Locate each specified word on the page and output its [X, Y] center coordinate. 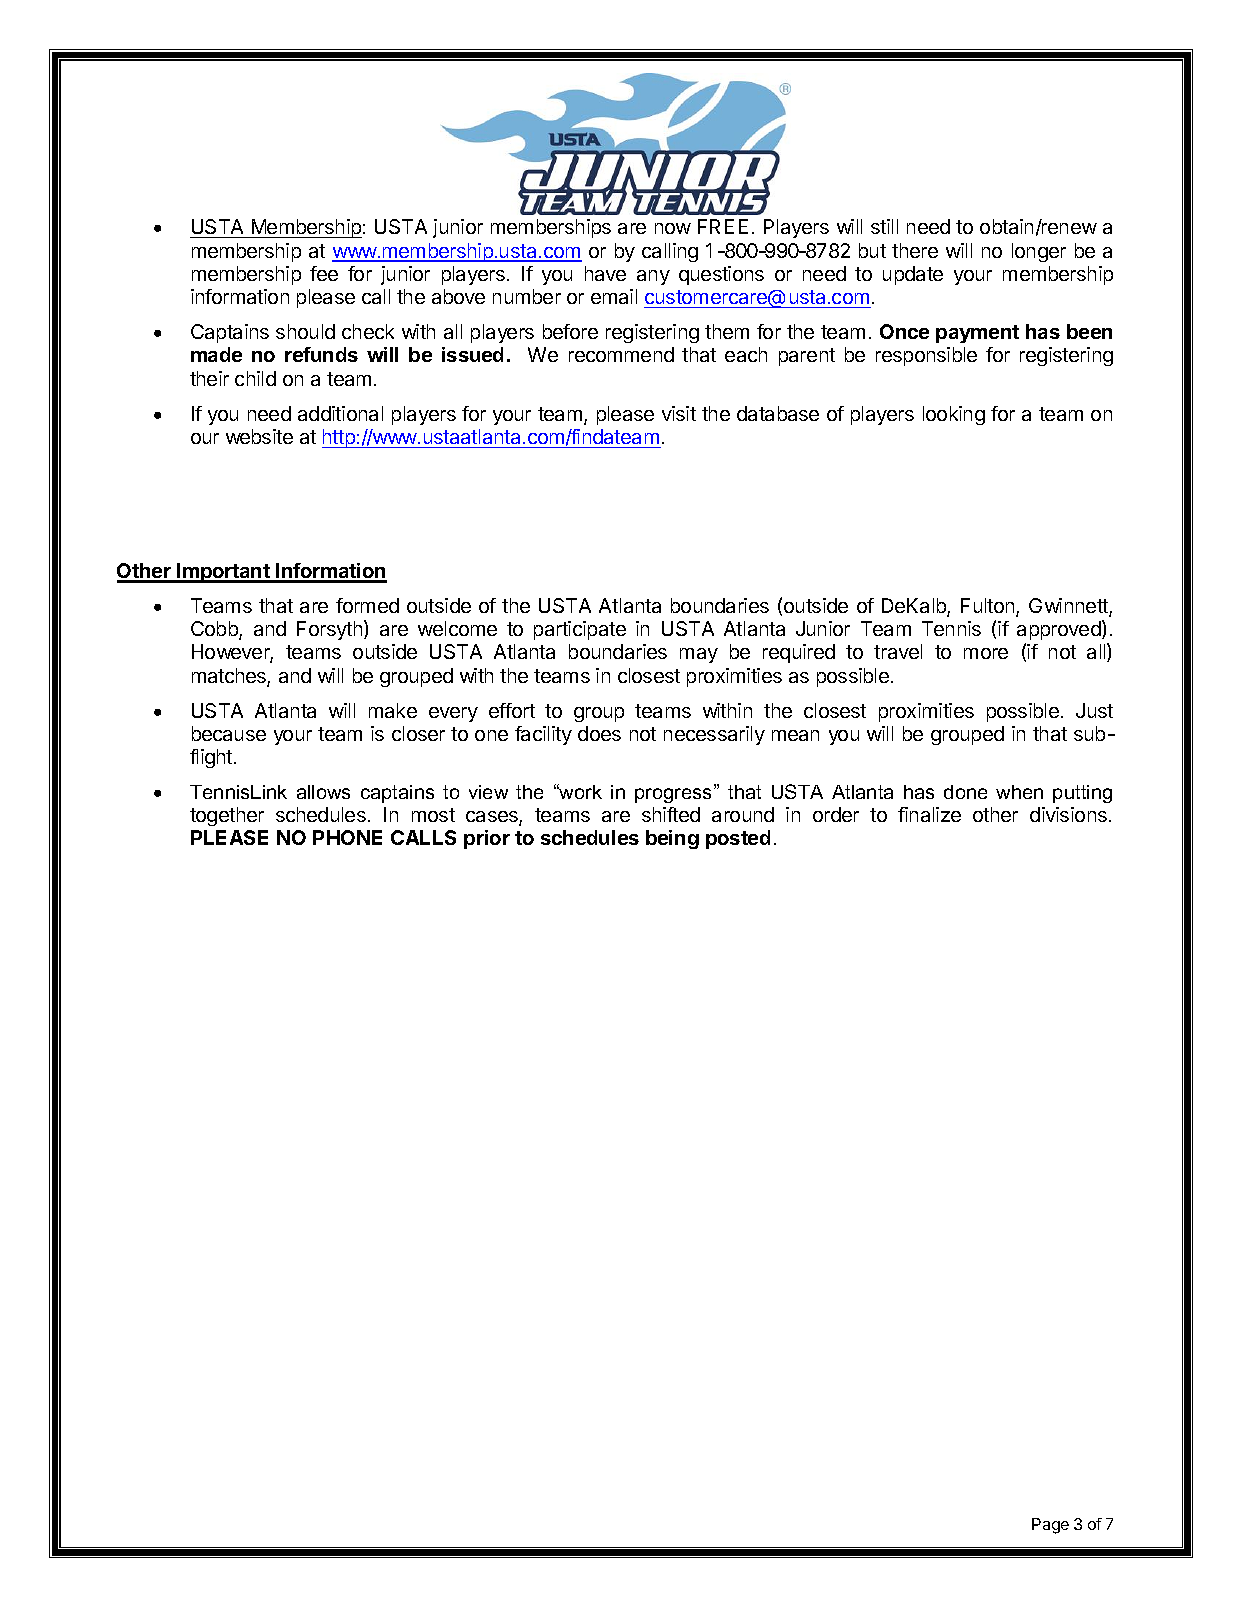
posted [738, 839]
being [672, 839]
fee [324, 273]
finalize [929, 814]
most [433, 815]
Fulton [989, 607]
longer [1039, 252]
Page [1050, 1526]
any [653, 277]
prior [487, 839]
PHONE [347, 837]
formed [367, 605]
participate [580, 630]
